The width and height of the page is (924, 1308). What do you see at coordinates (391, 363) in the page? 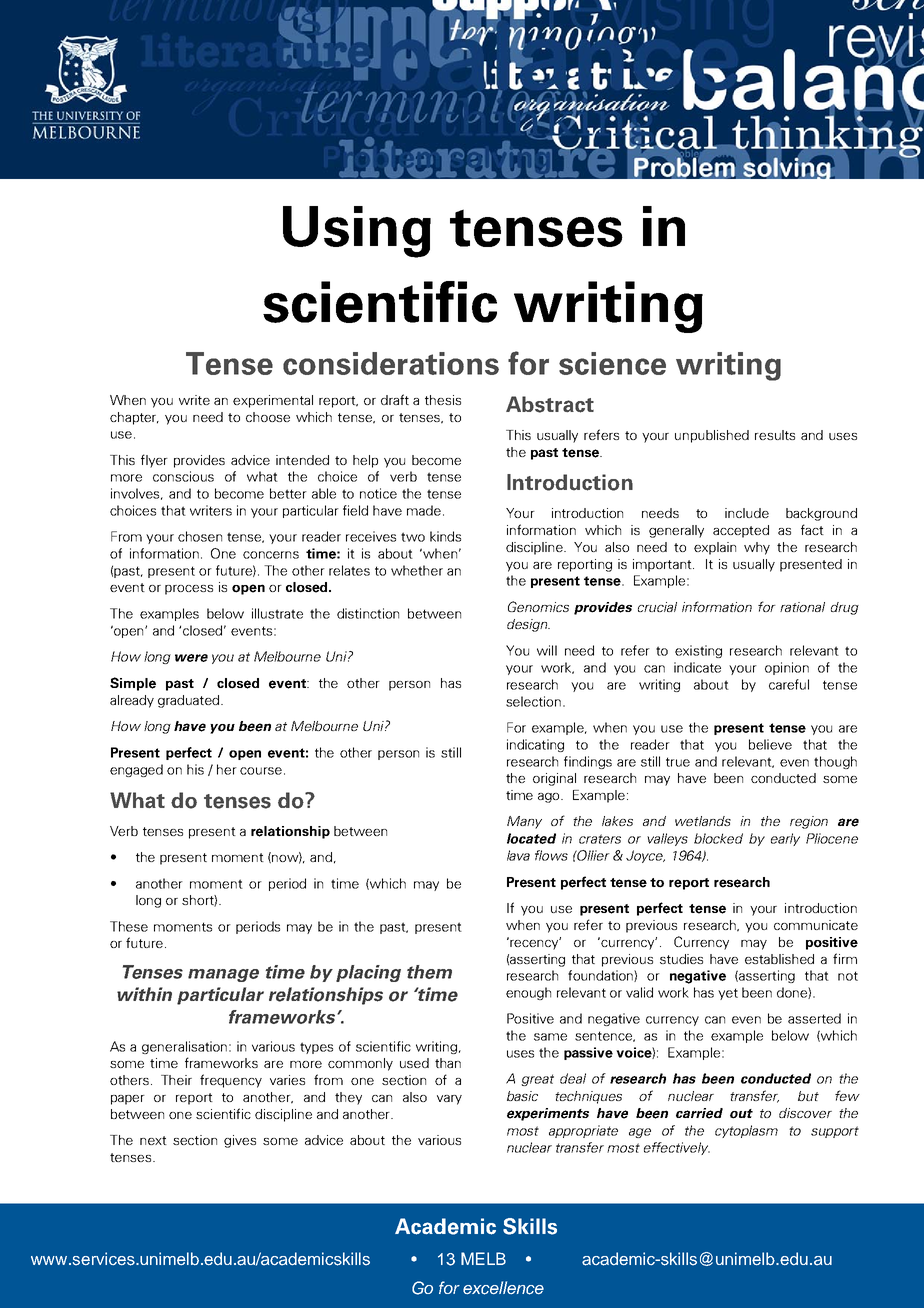
I see `considerations` at bounding box center [391, 363].
